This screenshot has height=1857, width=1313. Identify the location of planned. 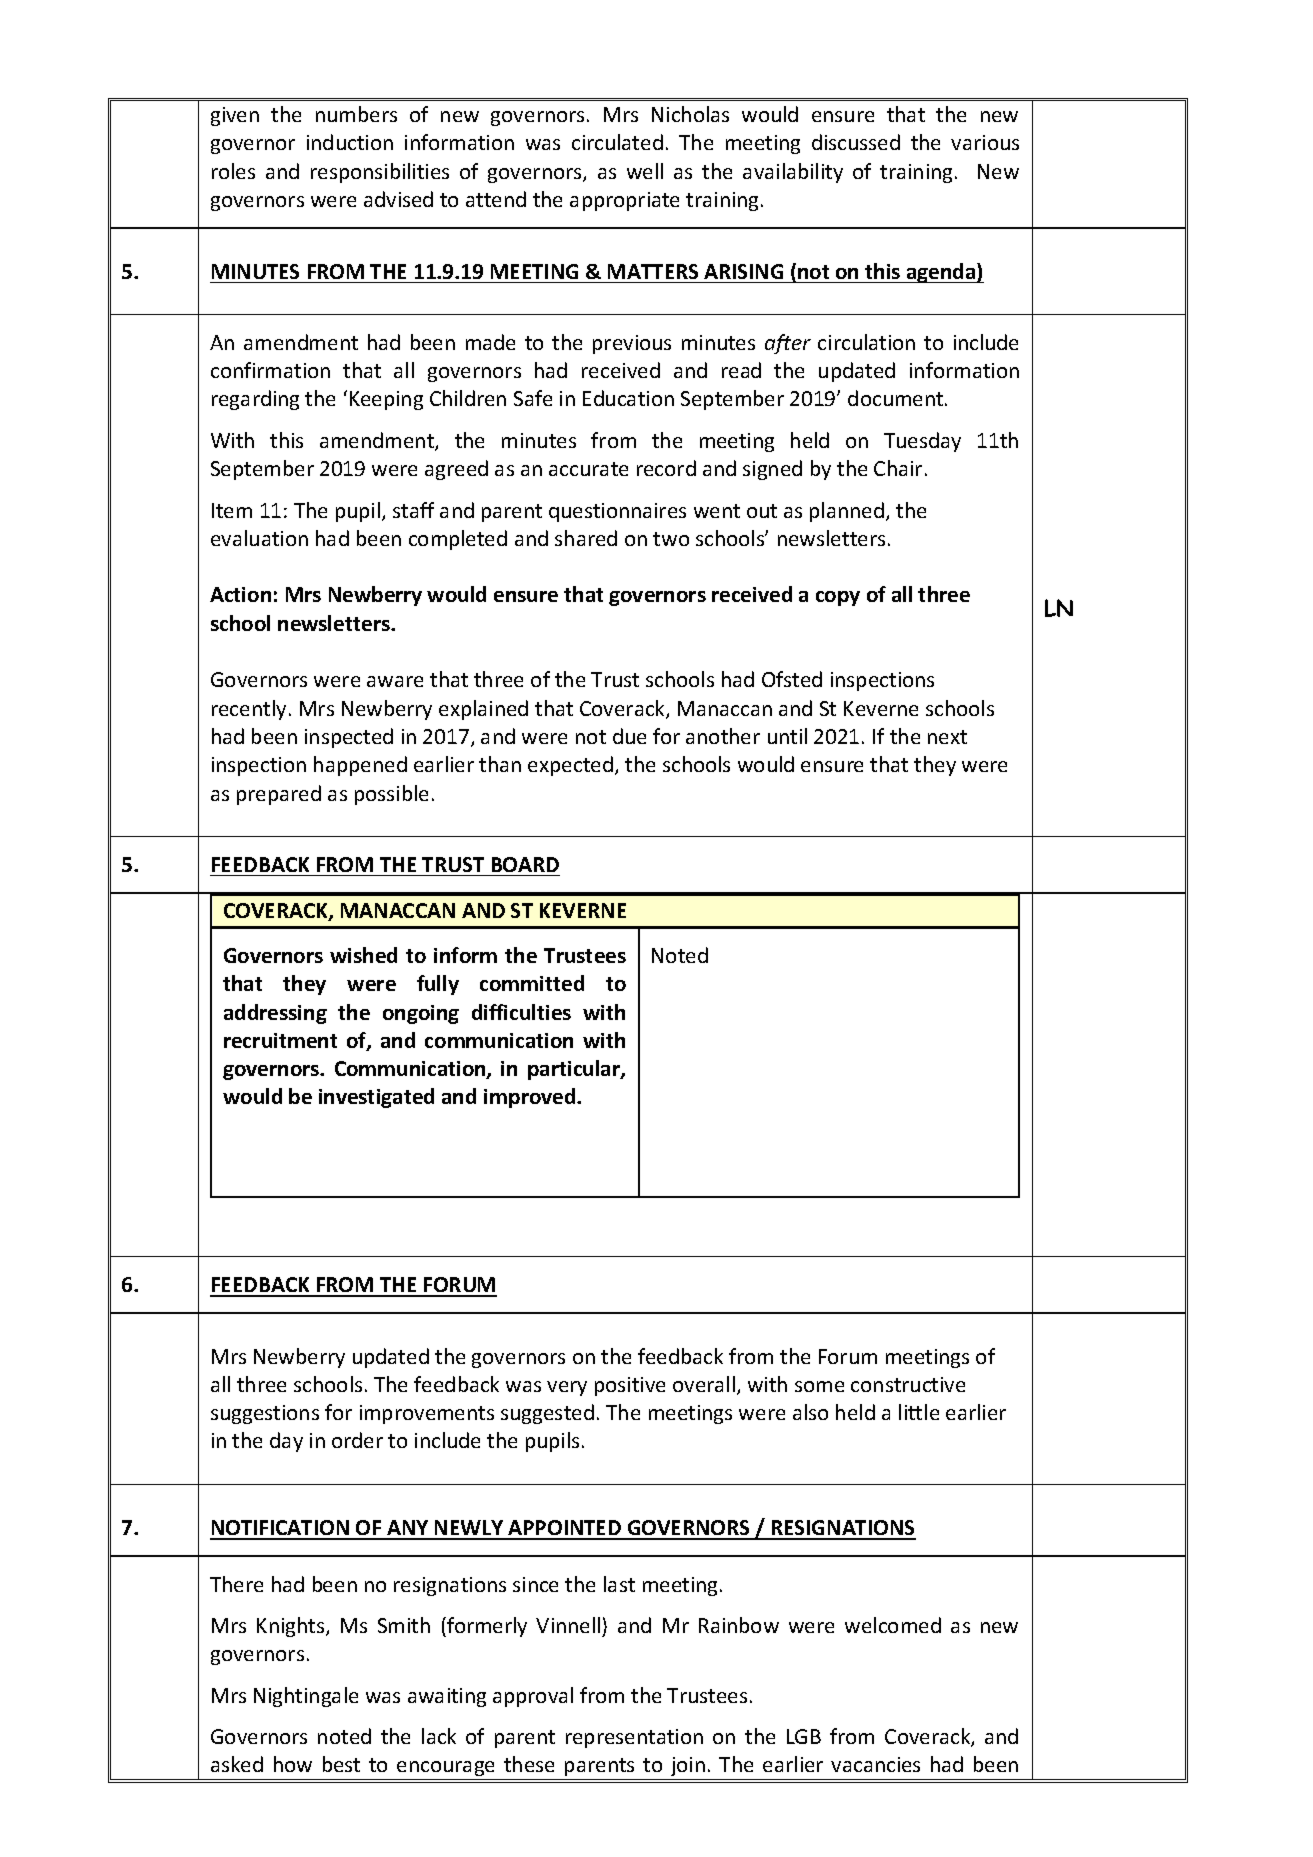
(847, 512).
